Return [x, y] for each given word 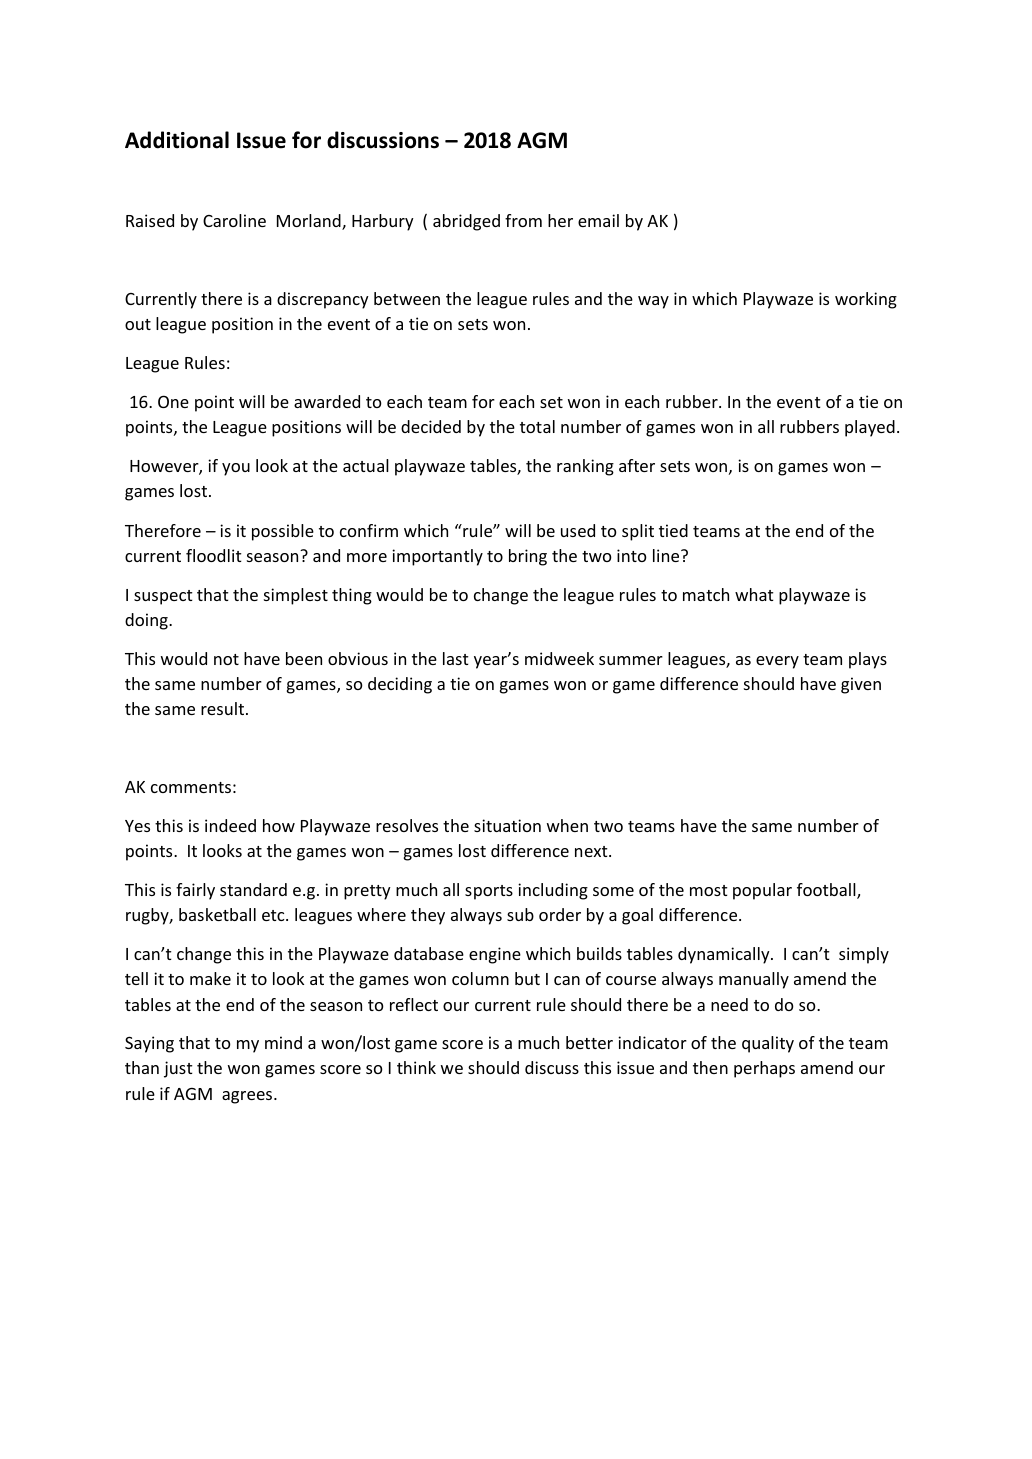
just [178, 1069]
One [173, 401]
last [456, 658]
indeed [230, 825]
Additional [177, 140]
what [754, 594]
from [523, 220]
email [598, 220]
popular [762, 891]
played [870, 428]
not [226, 659]
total [537, 426]
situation [507, 825]
